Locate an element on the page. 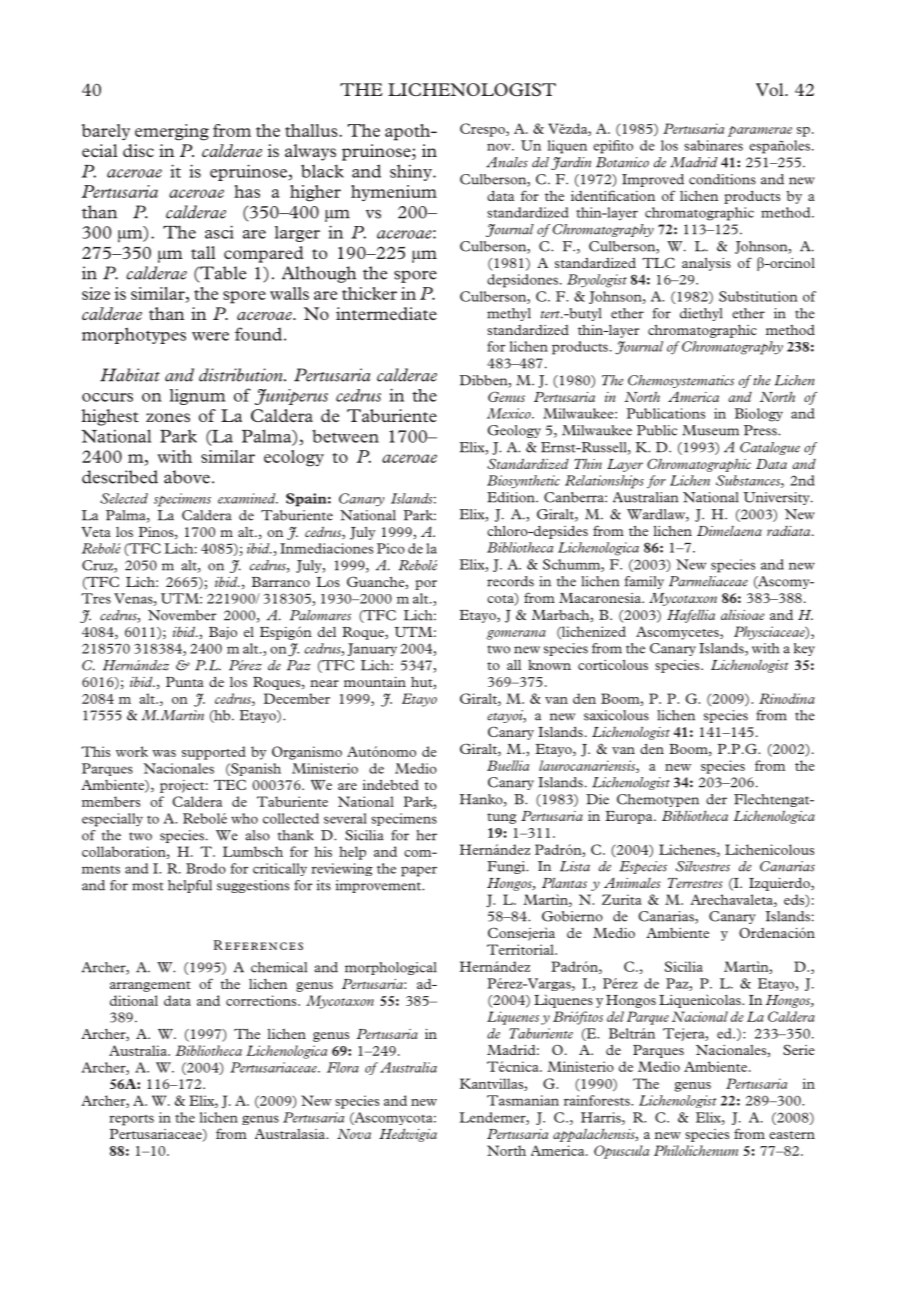  emerging is located at coordinates (172, 132).
